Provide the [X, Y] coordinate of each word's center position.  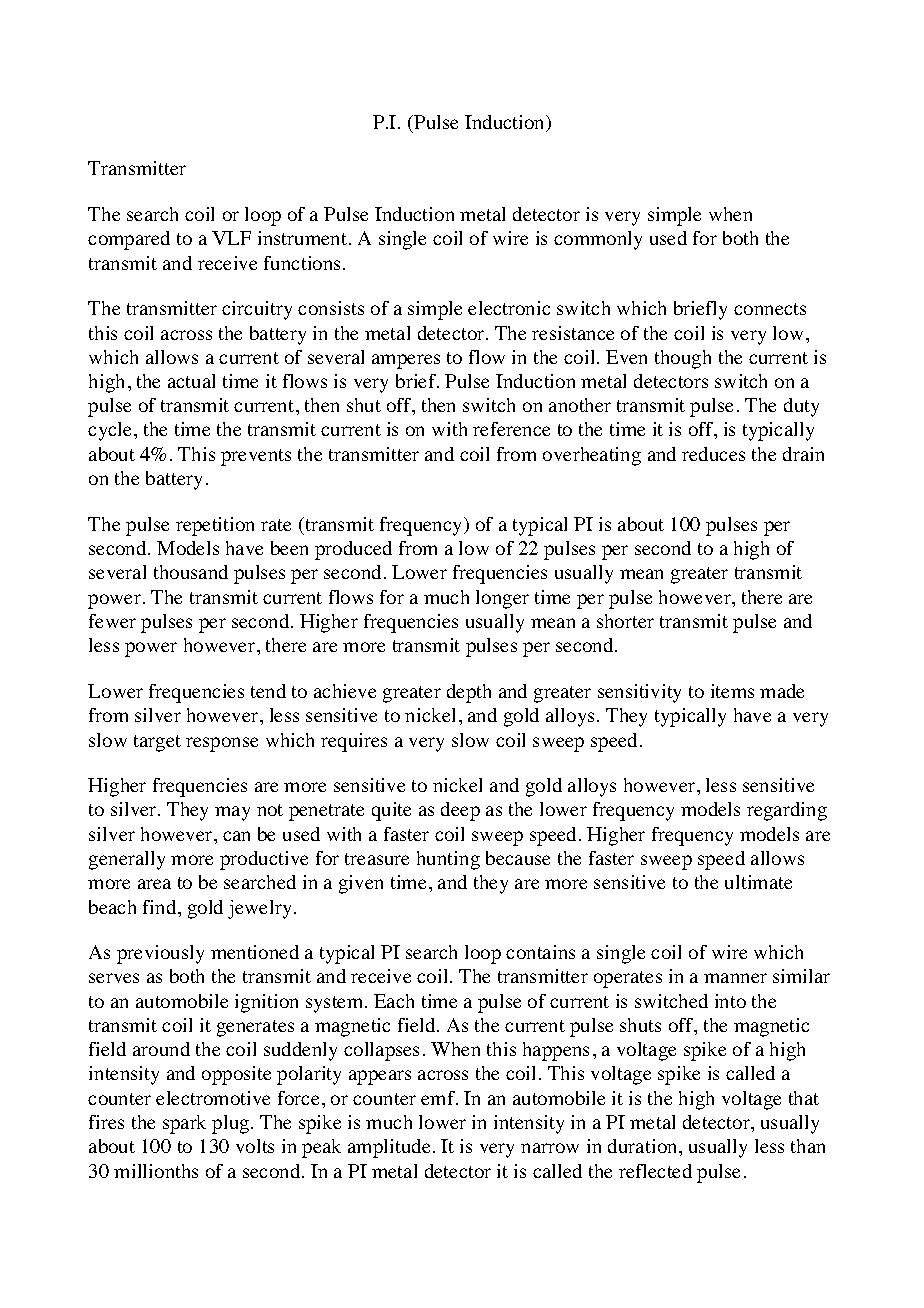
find [161, 907]
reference [511, 429]
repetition [215, 526]
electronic [509, 308]
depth [469, 693]
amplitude [389, 1148]
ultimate [758, 882]
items [732, 691]
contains [540, 952]
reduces [713, 454]
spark [184, 1124]
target [157, 743]
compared [129, 240]
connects [770, 309]
